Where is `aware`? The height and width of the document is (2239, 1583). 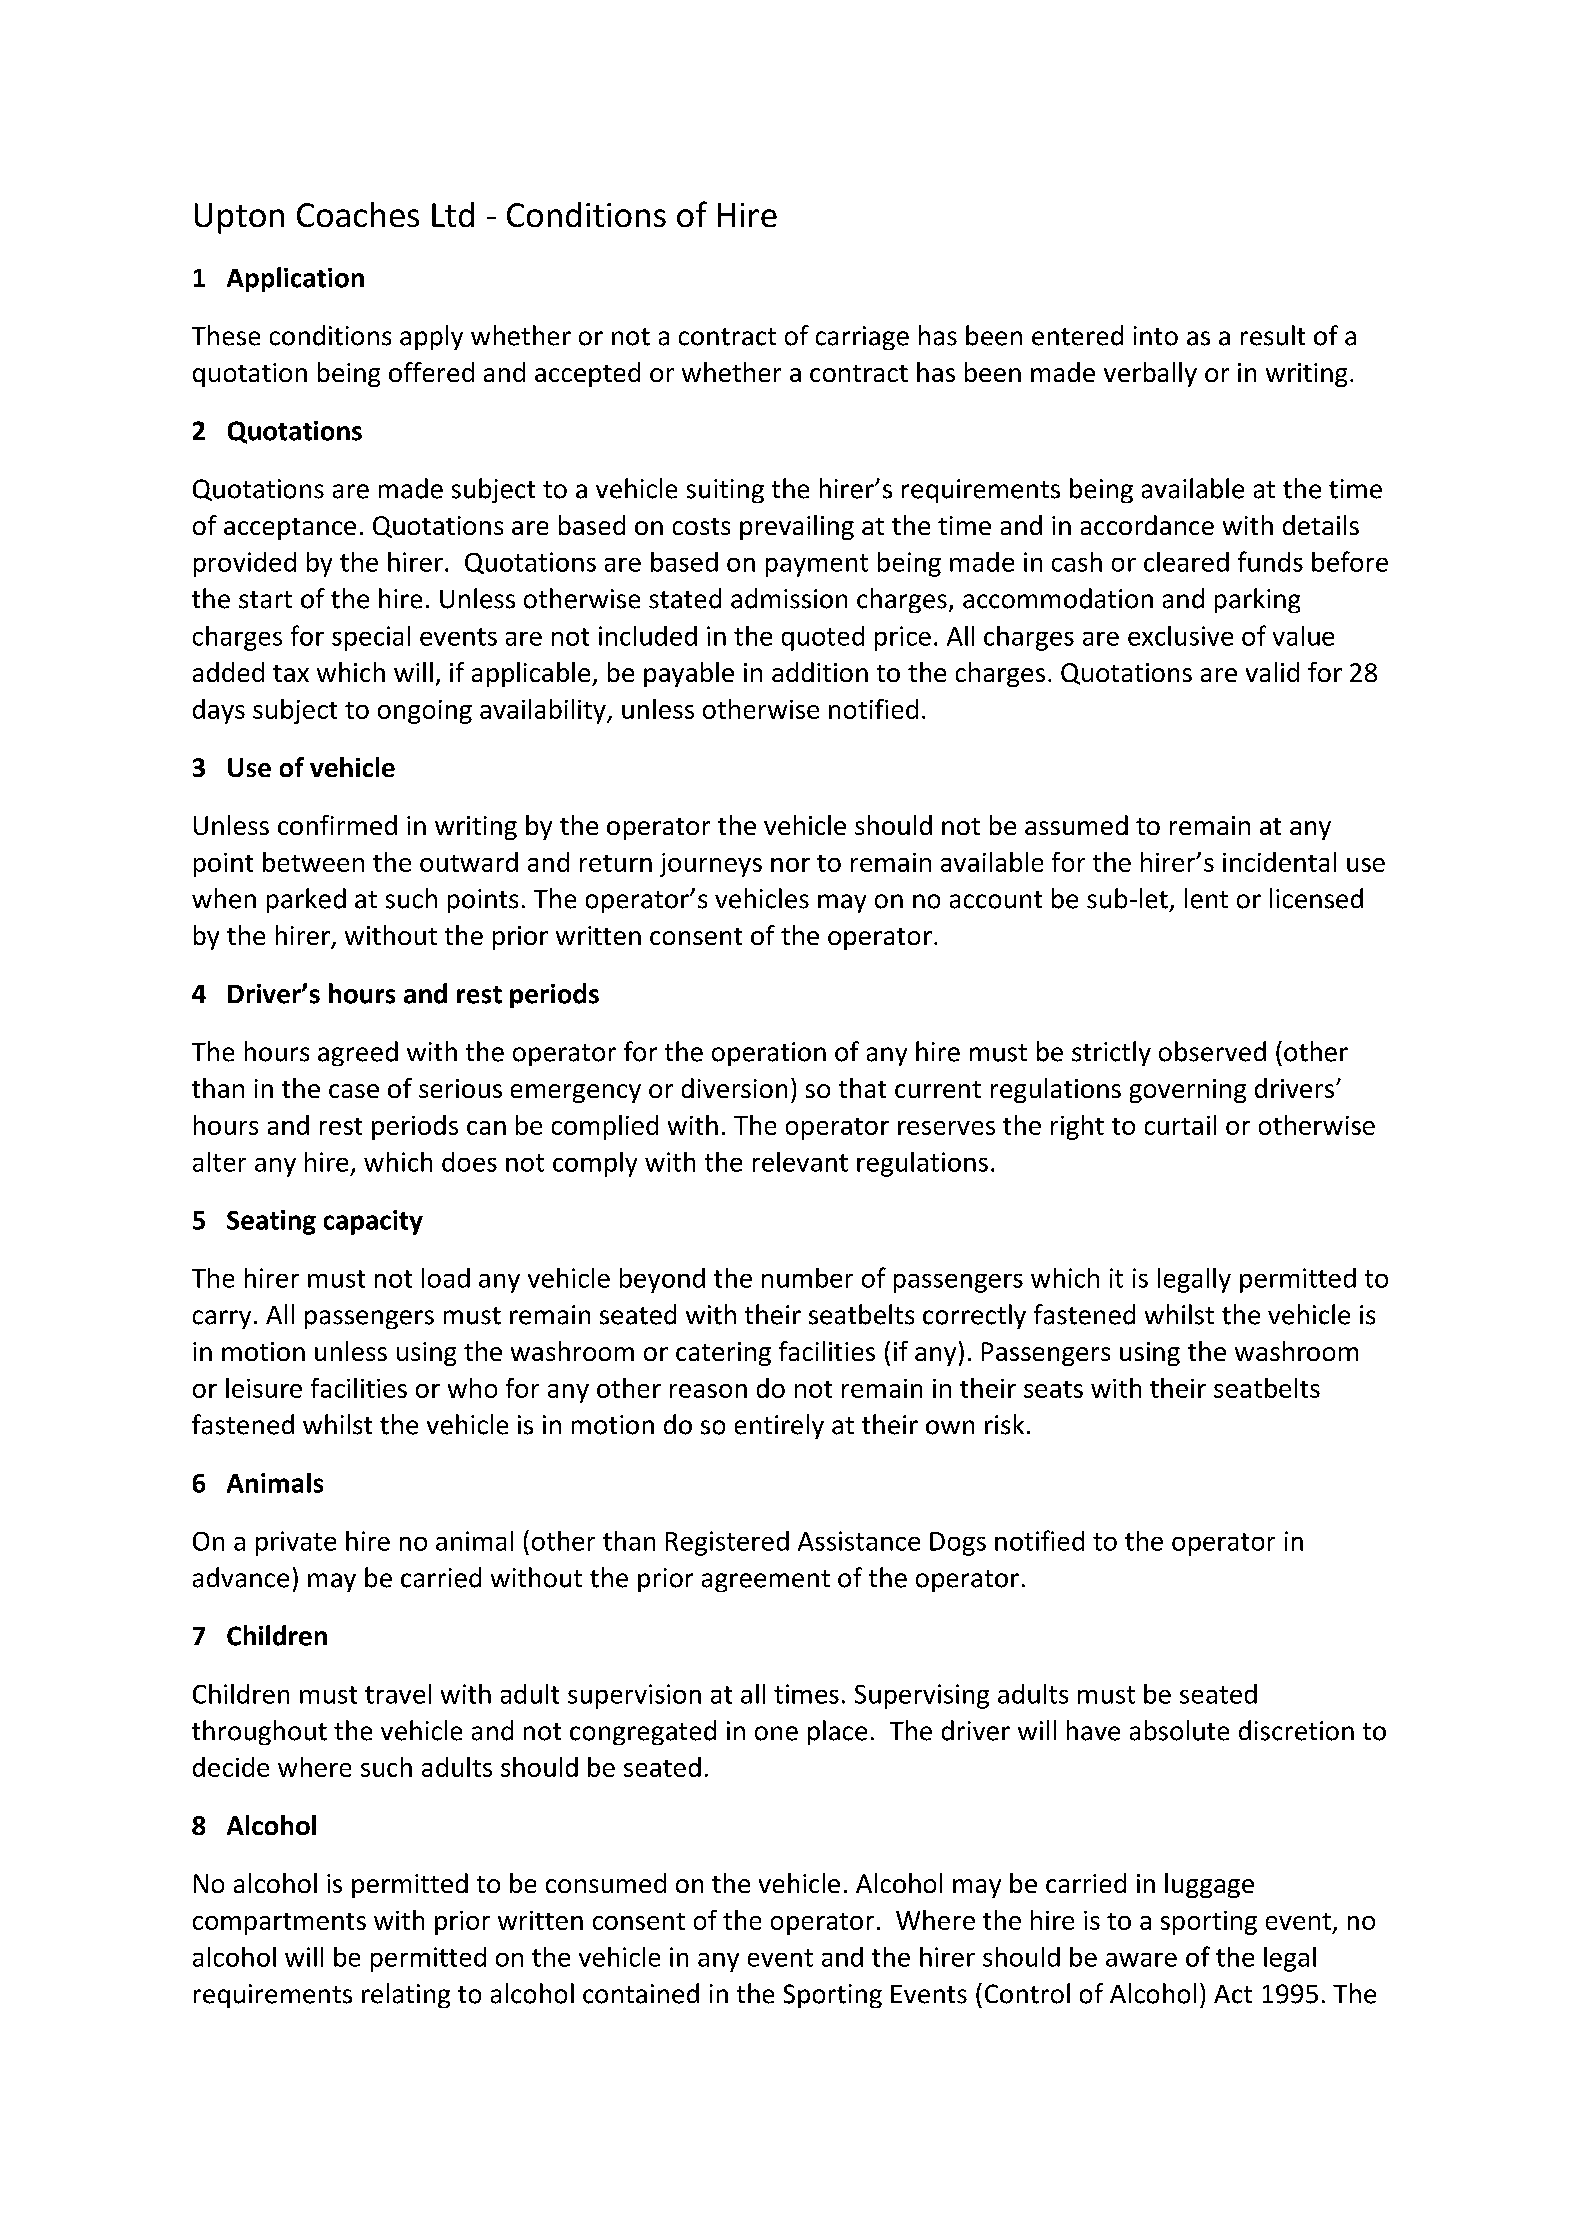
aware is located at coordinates (1141, 1960).
